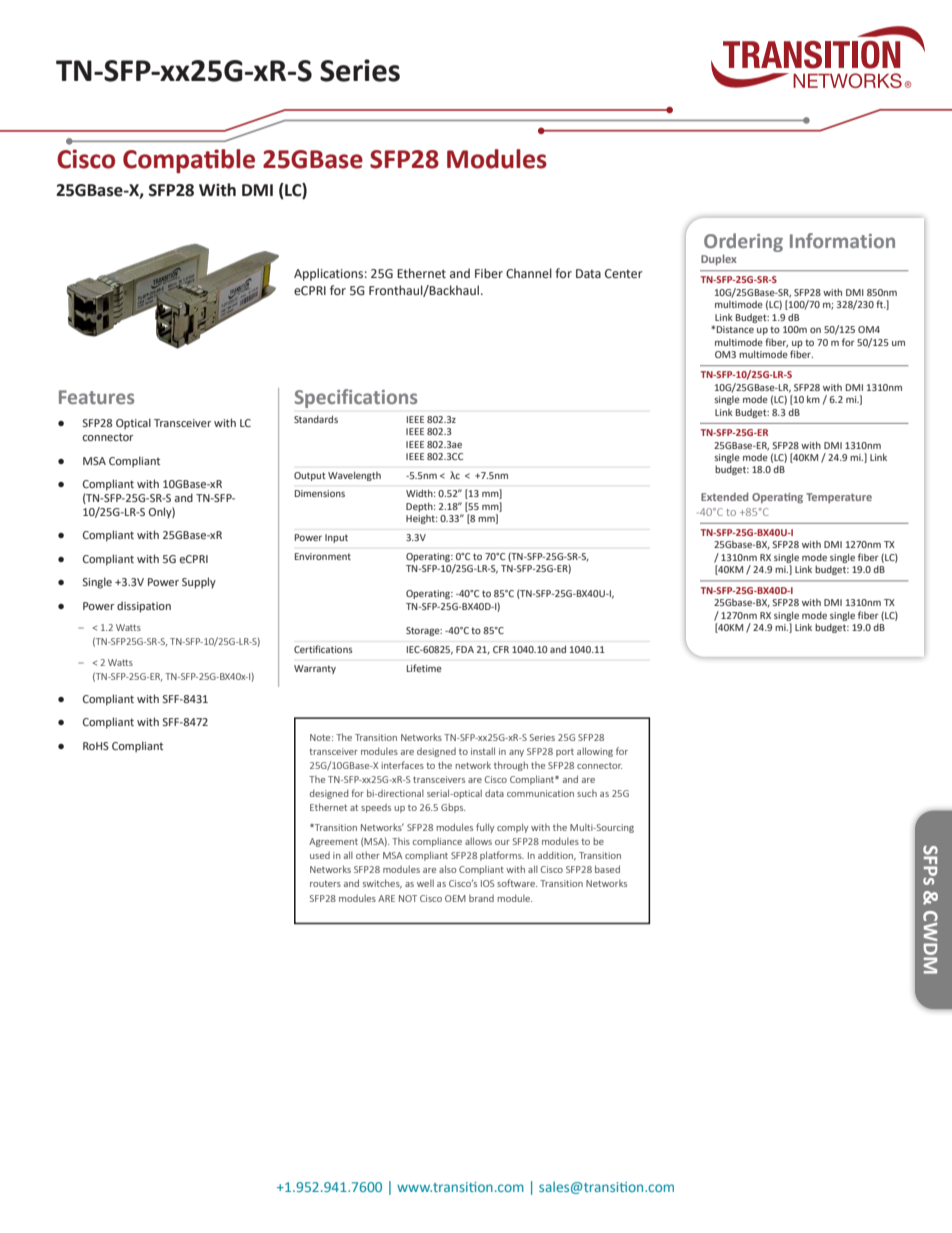 This screenshot has width=952, height=1233. Describe the element at coordinates (199, 583) in the screenshot. I see `Supply` at that location.
